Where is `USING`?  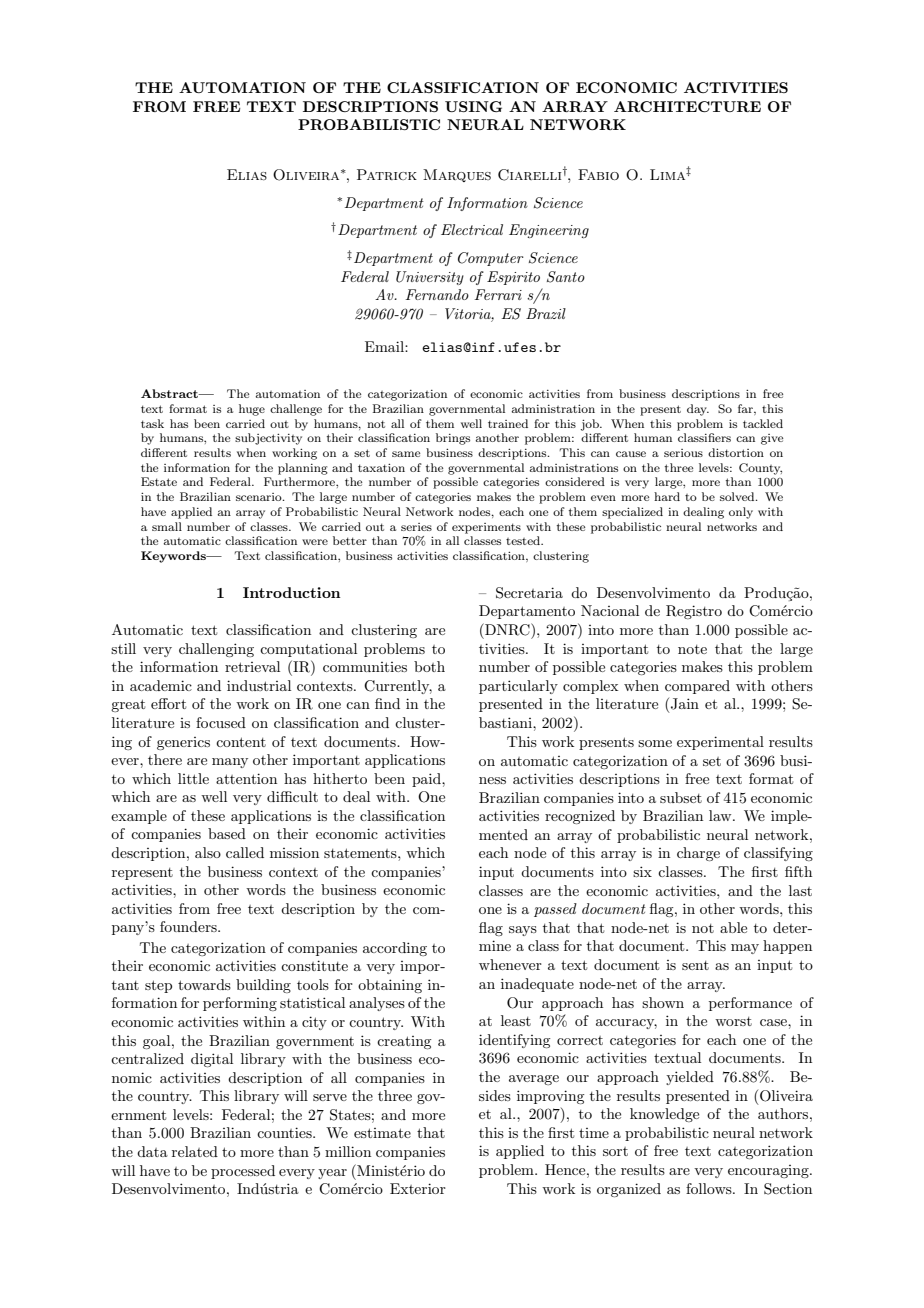 USING is located at coordinates (473, 106).
